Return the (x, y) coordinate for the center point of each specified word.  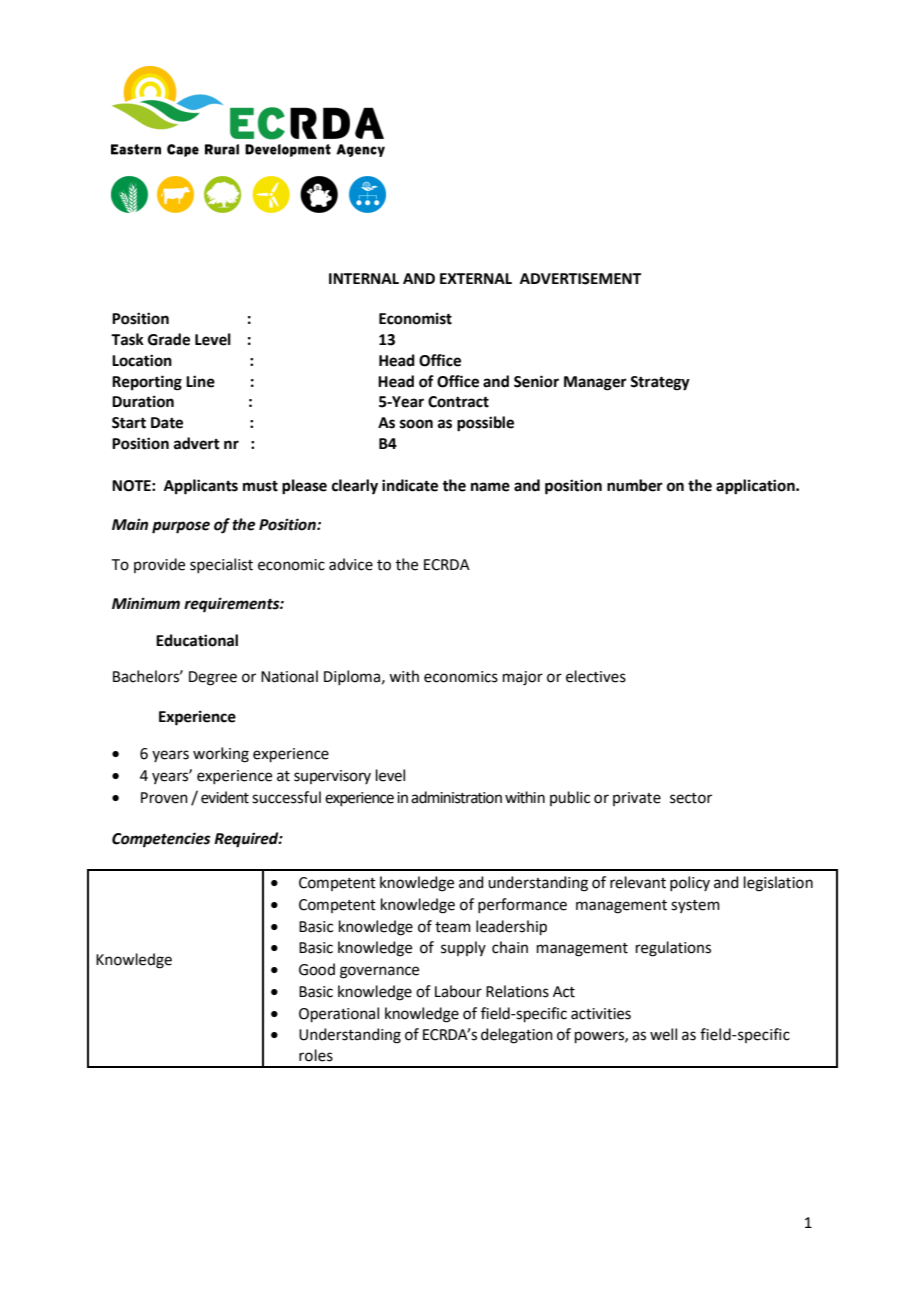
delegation (517, 1036)
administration (456, 797)
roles (316, 1055)
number (635, 485)
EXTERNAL (476, 278)
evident (225, 797)
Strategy (660, 383)
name (490, 487)
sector (691, 798)
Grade (169, 339)
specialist (221, 565)
